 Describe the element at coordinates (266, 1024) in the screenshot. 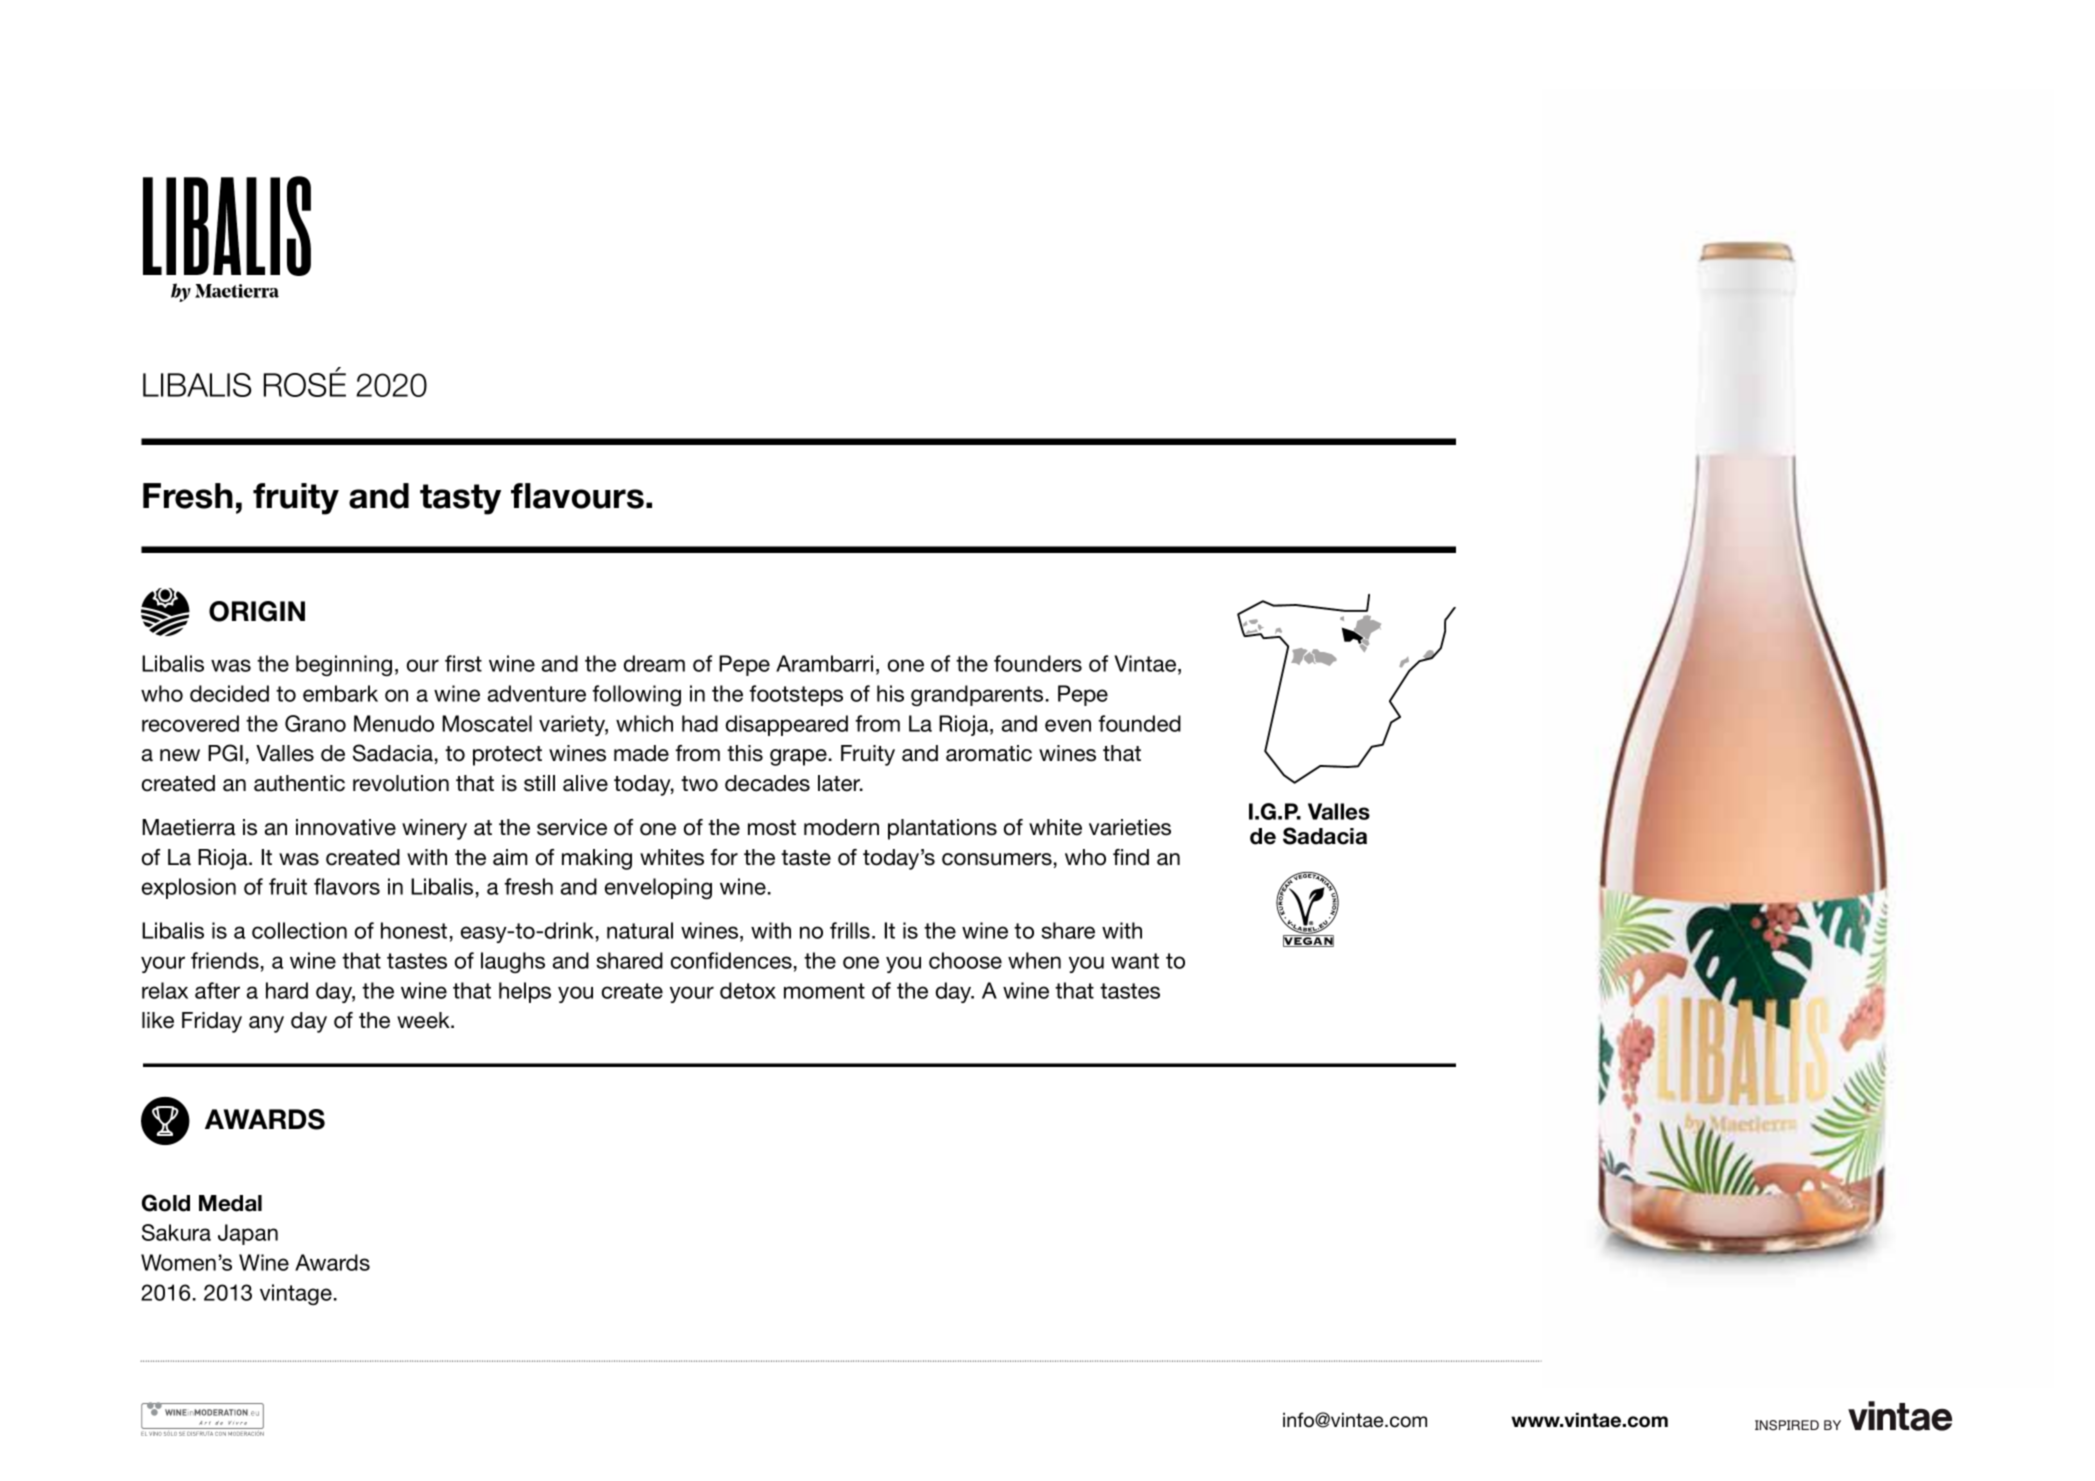

I see `any` at that location.
